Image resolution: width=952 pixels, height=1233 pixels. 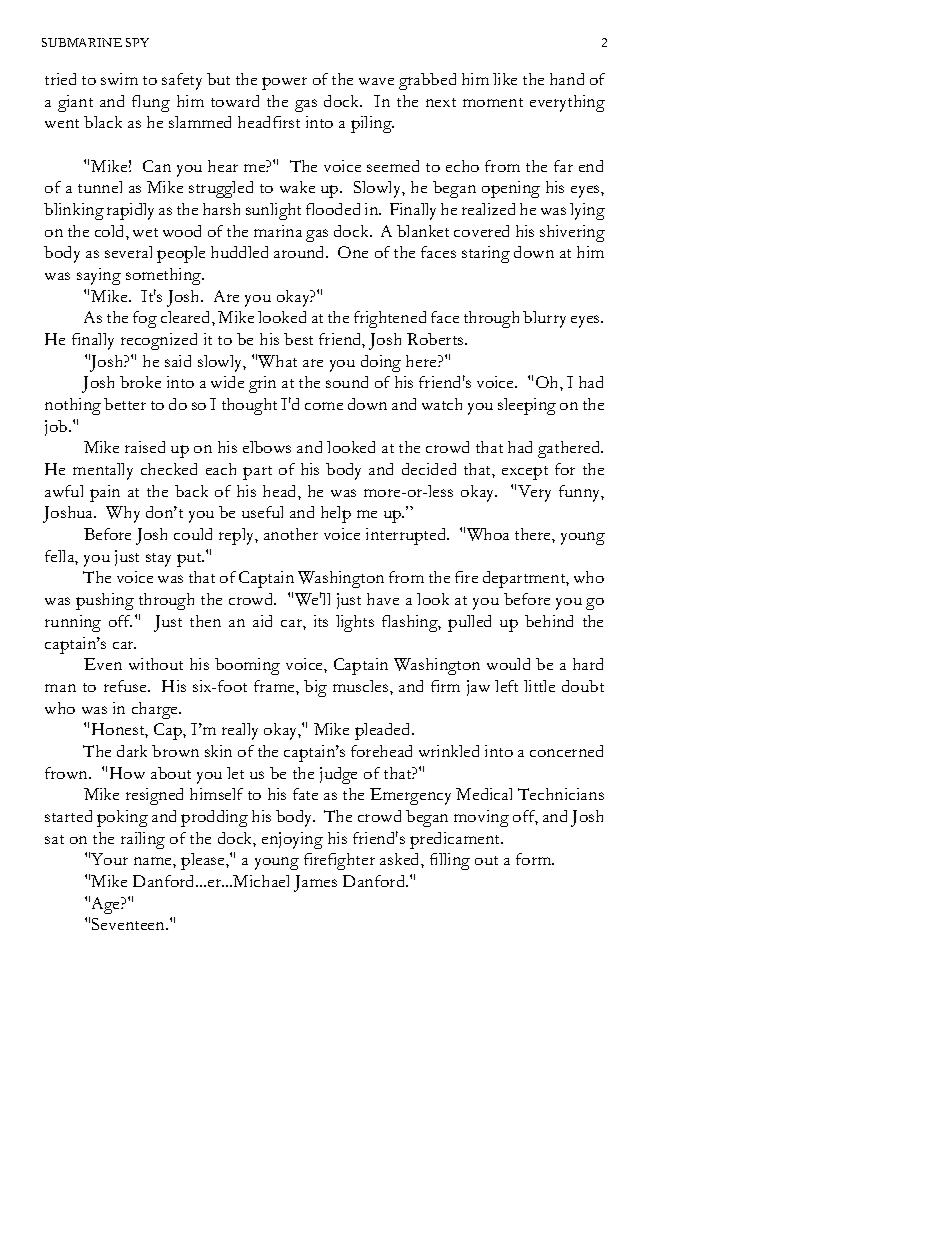 I want to click on power, so click(x=284, y=83).
